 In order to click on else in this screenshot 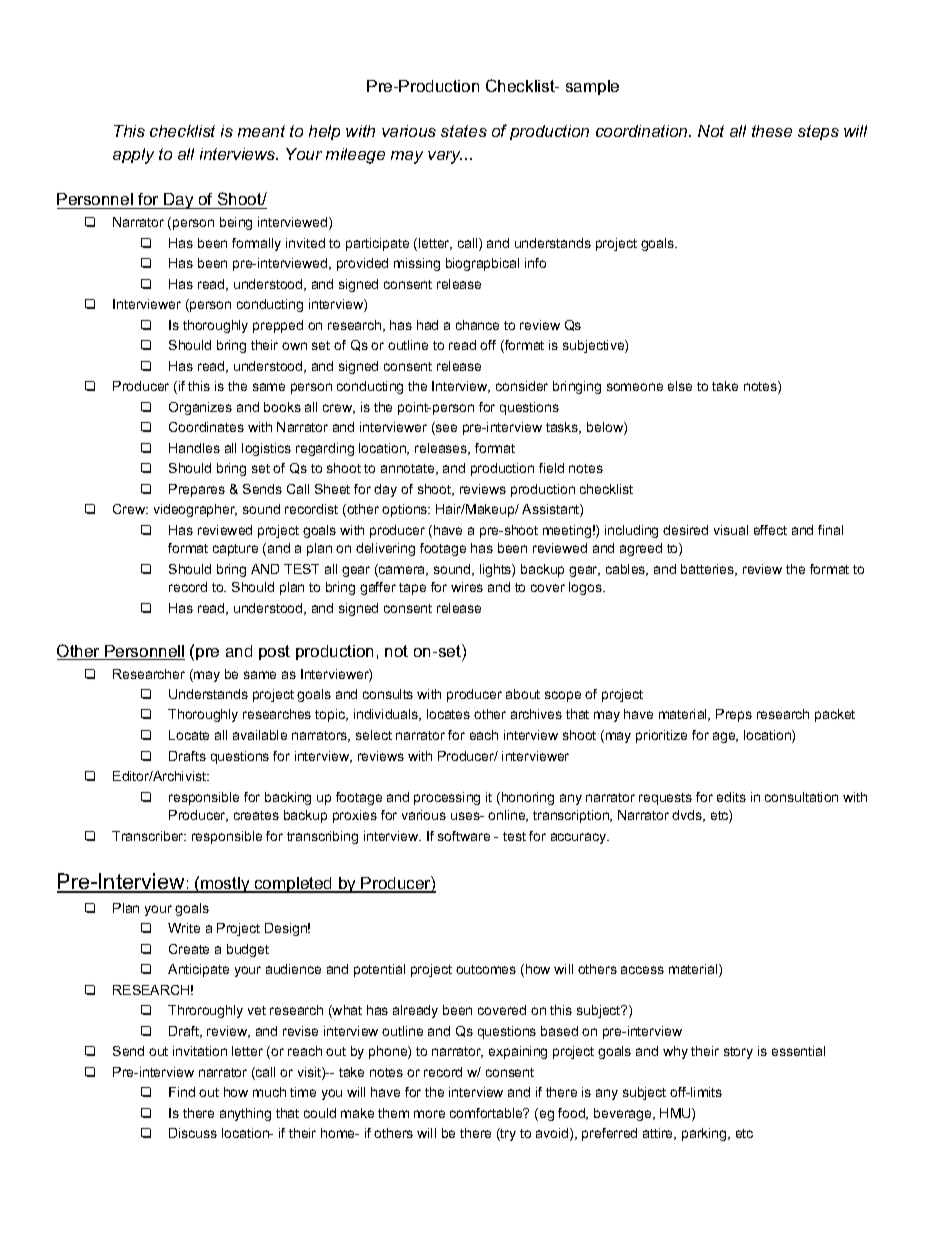, I will do `click(680, 386)`.
